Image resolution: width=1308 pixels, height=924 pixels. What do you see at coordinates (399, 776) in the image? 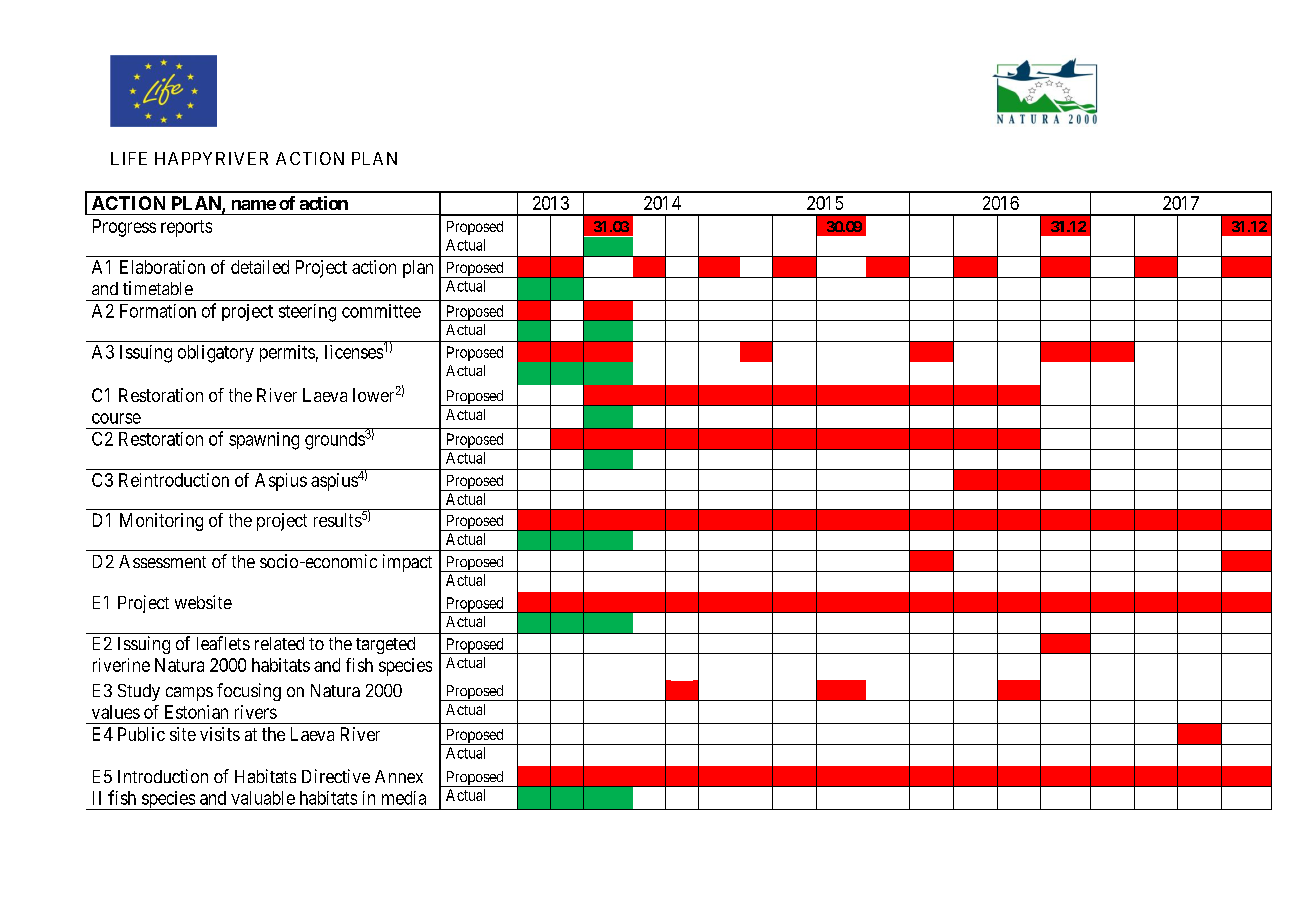
I see `Annex` at bounding box center [399, 776].
